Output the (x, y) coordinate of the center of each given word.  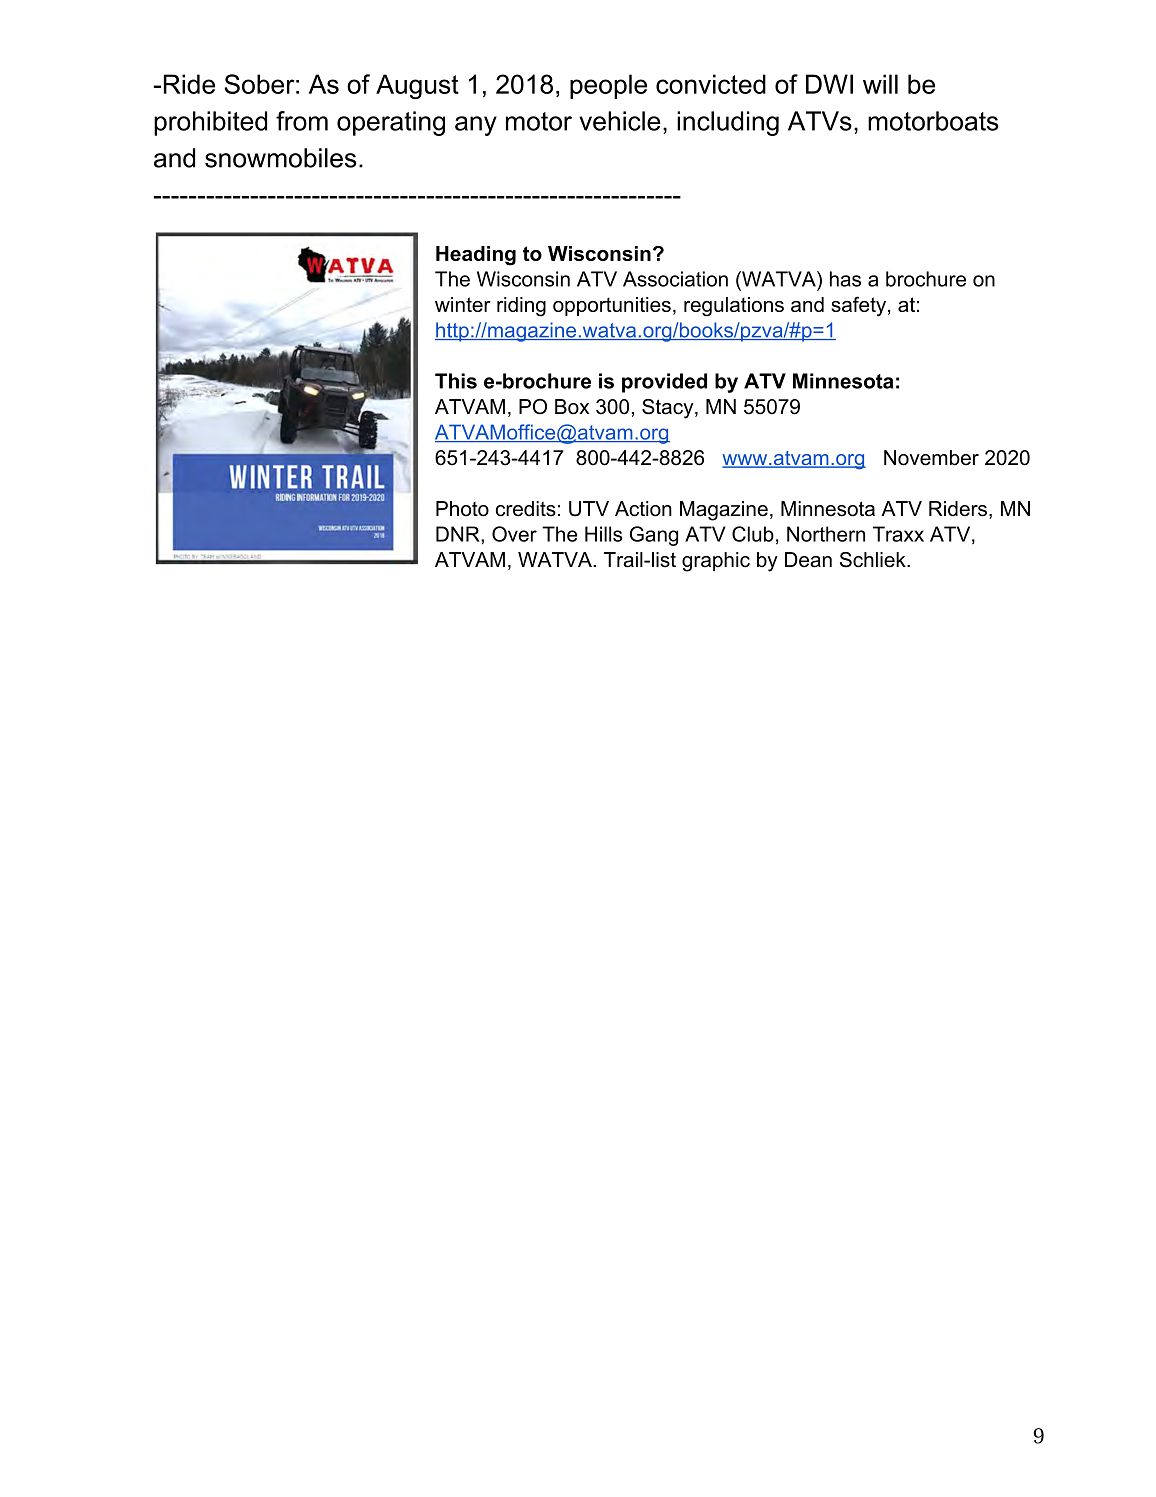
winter (463, 304)
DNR (459, 534)
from (302, 121)
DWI (829, 84)
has (845, 279)
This (456, 381)
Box (572, 407)
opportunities (612, 306)
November (931, 458)
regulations (734, 307)
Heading (476, 256)
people (608, 86)
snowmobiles (280, 158)
